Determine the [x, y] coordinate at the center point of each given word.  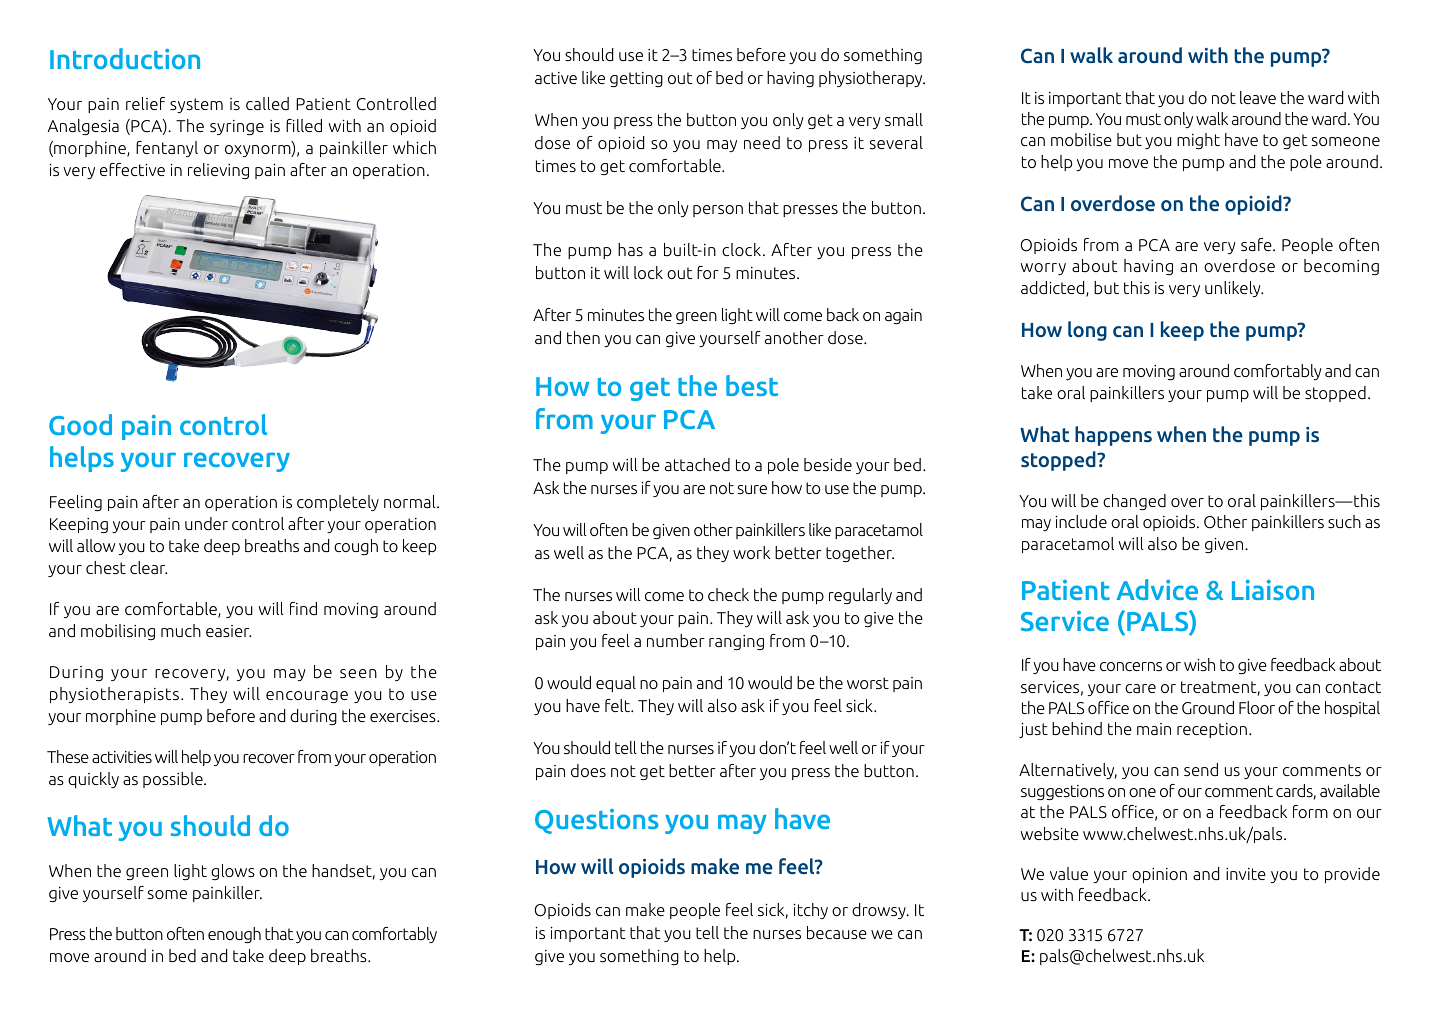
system [196, 105]
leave [1258, 97]
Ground [1208, 708]
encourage [307, 697]
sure [752, 489]
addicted [1054, 289]
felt [618, 705]
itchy [810, 911]
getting [636, 79]
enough [234, 935]
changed [1134, 502]
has [630, 249]
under [206, 523]
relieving [218, 171]
